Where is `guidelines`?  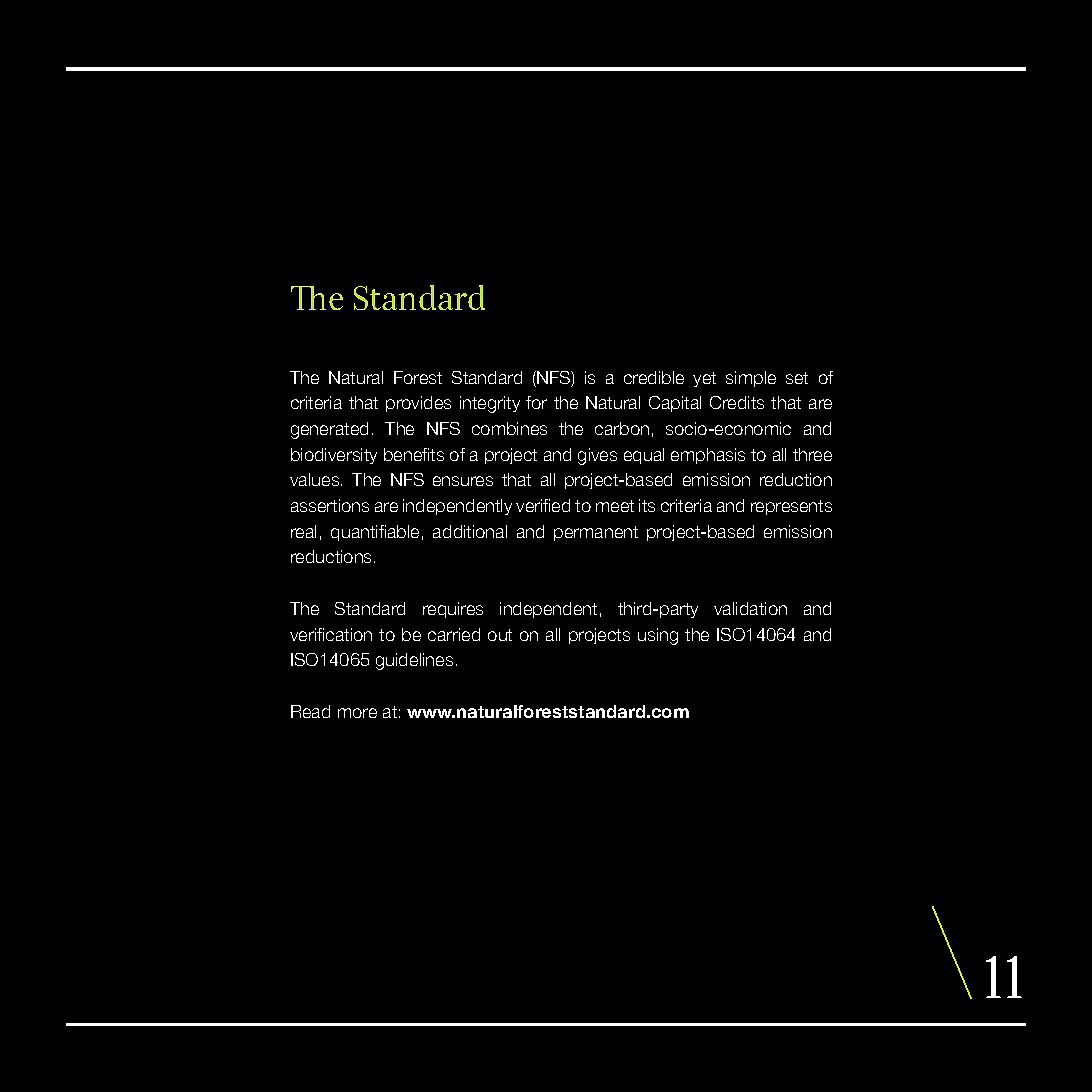 guidelines is located at coordinates (414, 661).
